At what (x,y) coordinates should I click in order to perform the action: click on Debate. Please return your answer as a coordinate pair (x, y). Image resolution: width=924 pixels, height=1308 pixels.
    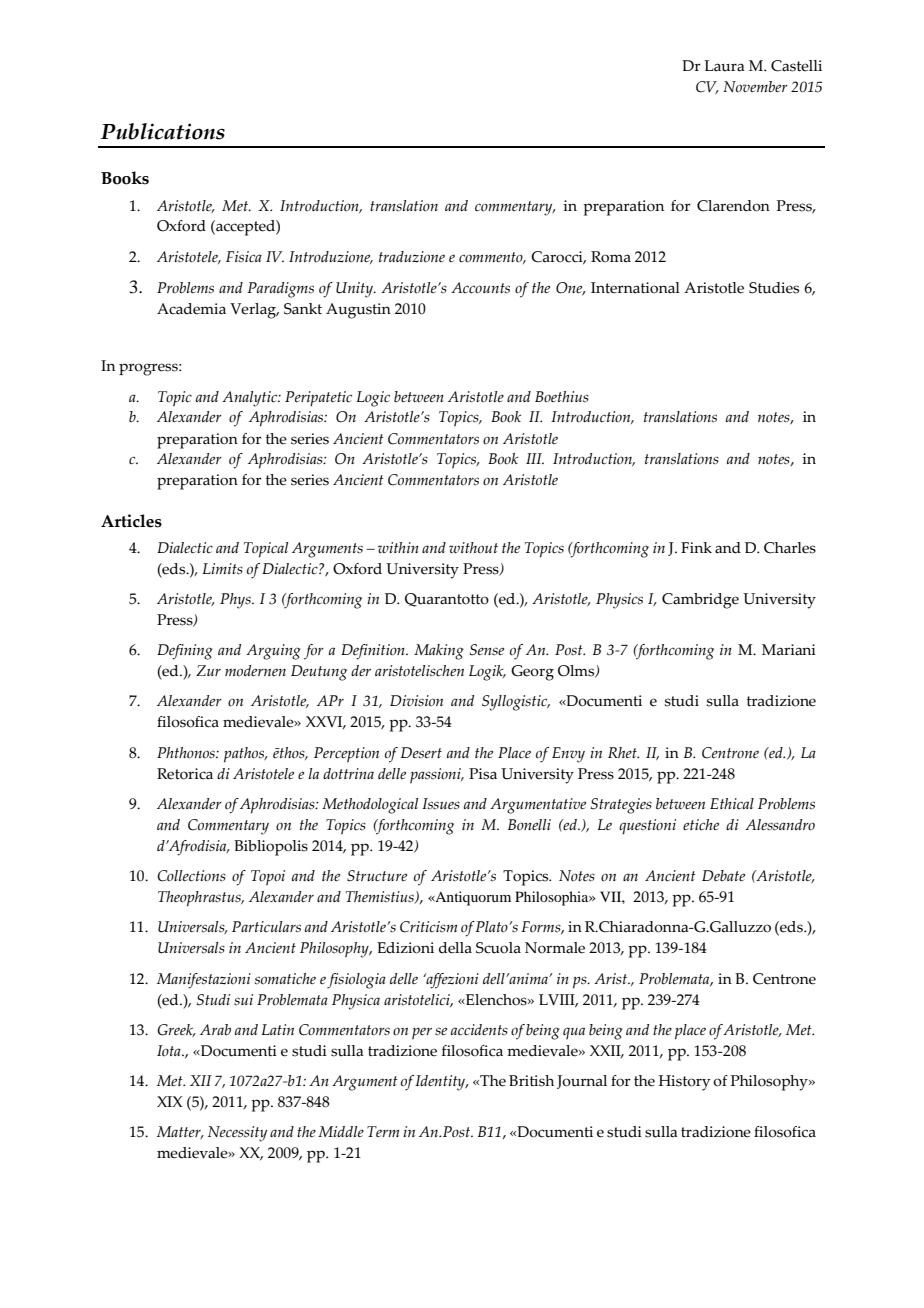
    Looking at the image, I should click on (723, 875).
